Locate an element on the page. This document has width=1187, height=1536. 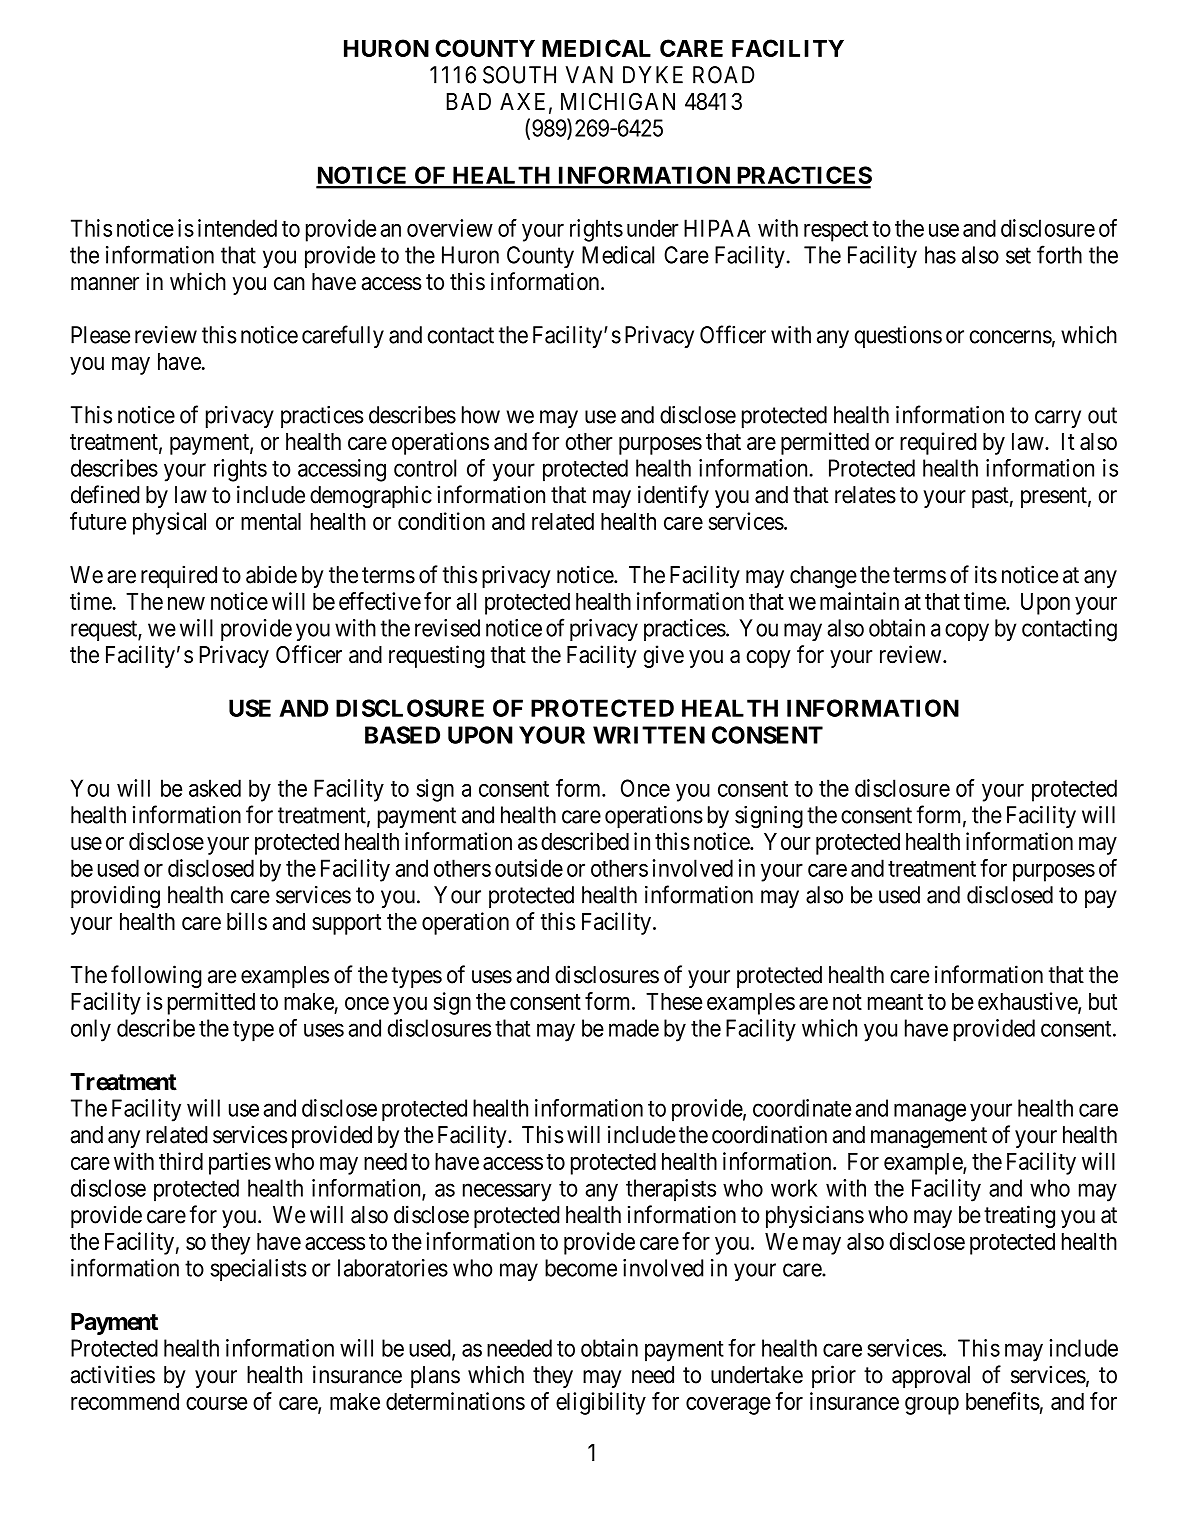
identify is located at coordinates (673, 496).
